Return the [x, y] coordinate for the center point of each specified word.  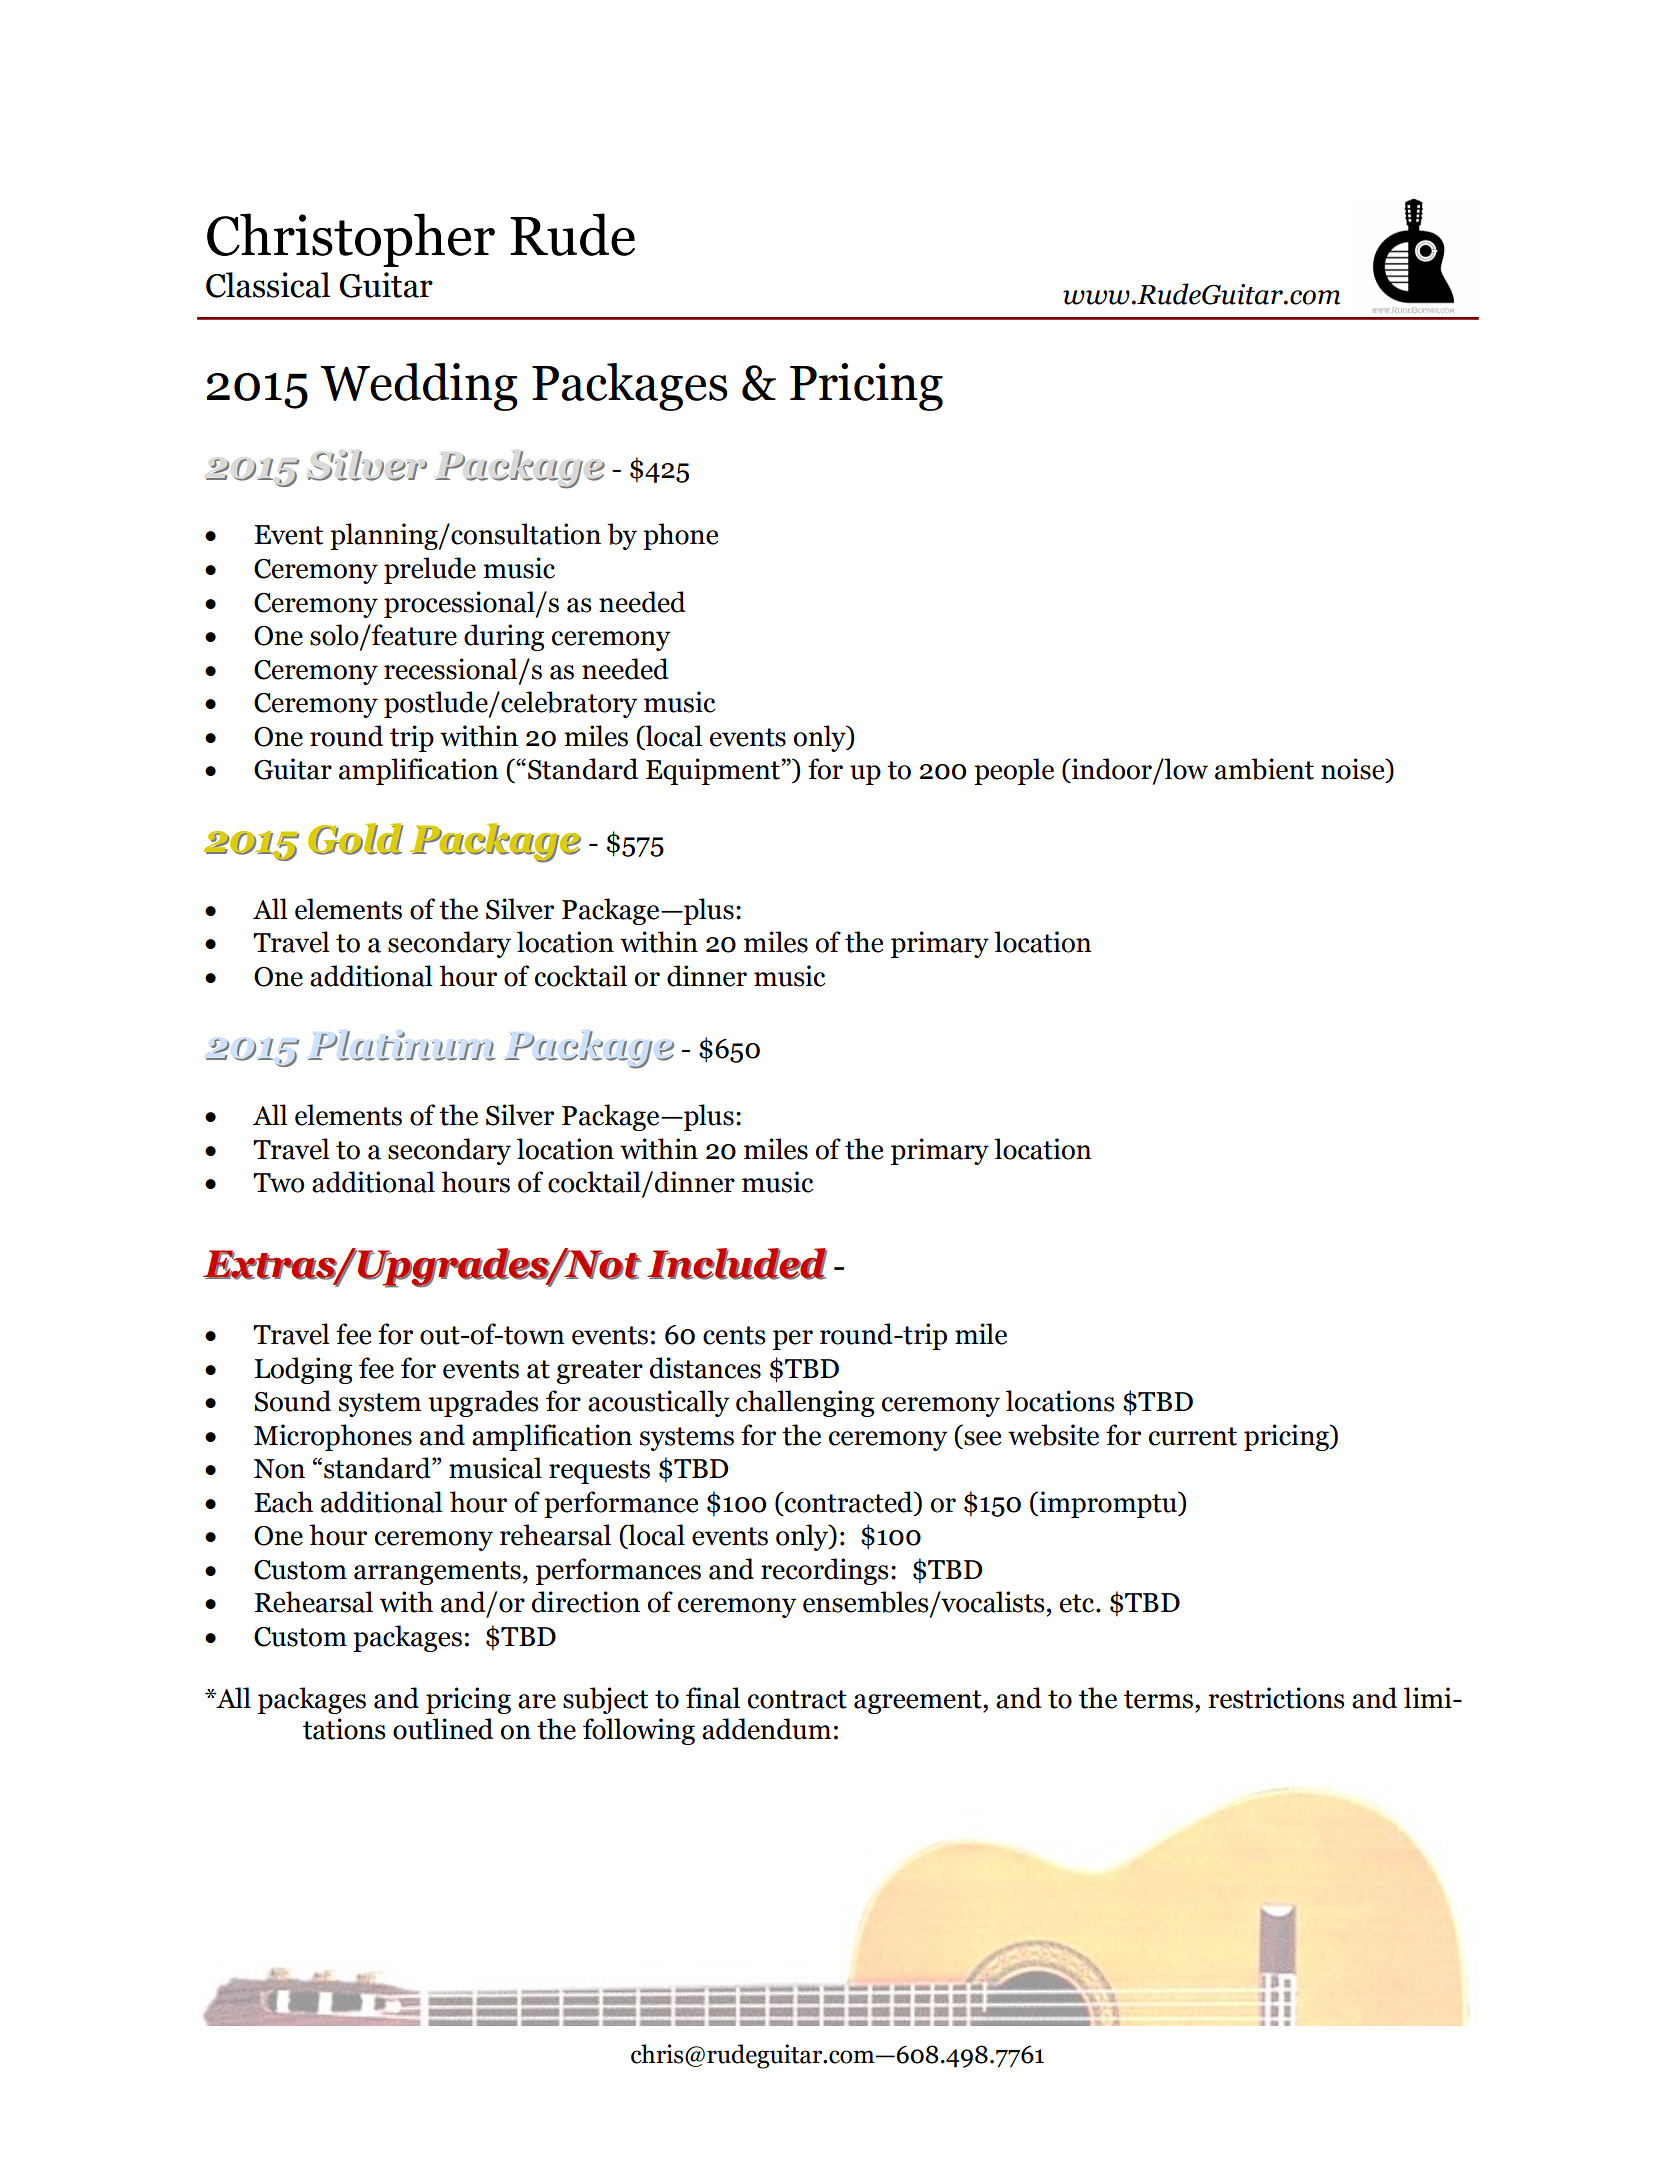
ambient [1264, 769]
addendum [767, 1729]
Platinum [402, 1046]
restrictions [1277, 1698]
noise [1354, 770]
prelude [430, 570]
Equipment [714, 771]
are [537, 1701]
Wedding [419, 387]
